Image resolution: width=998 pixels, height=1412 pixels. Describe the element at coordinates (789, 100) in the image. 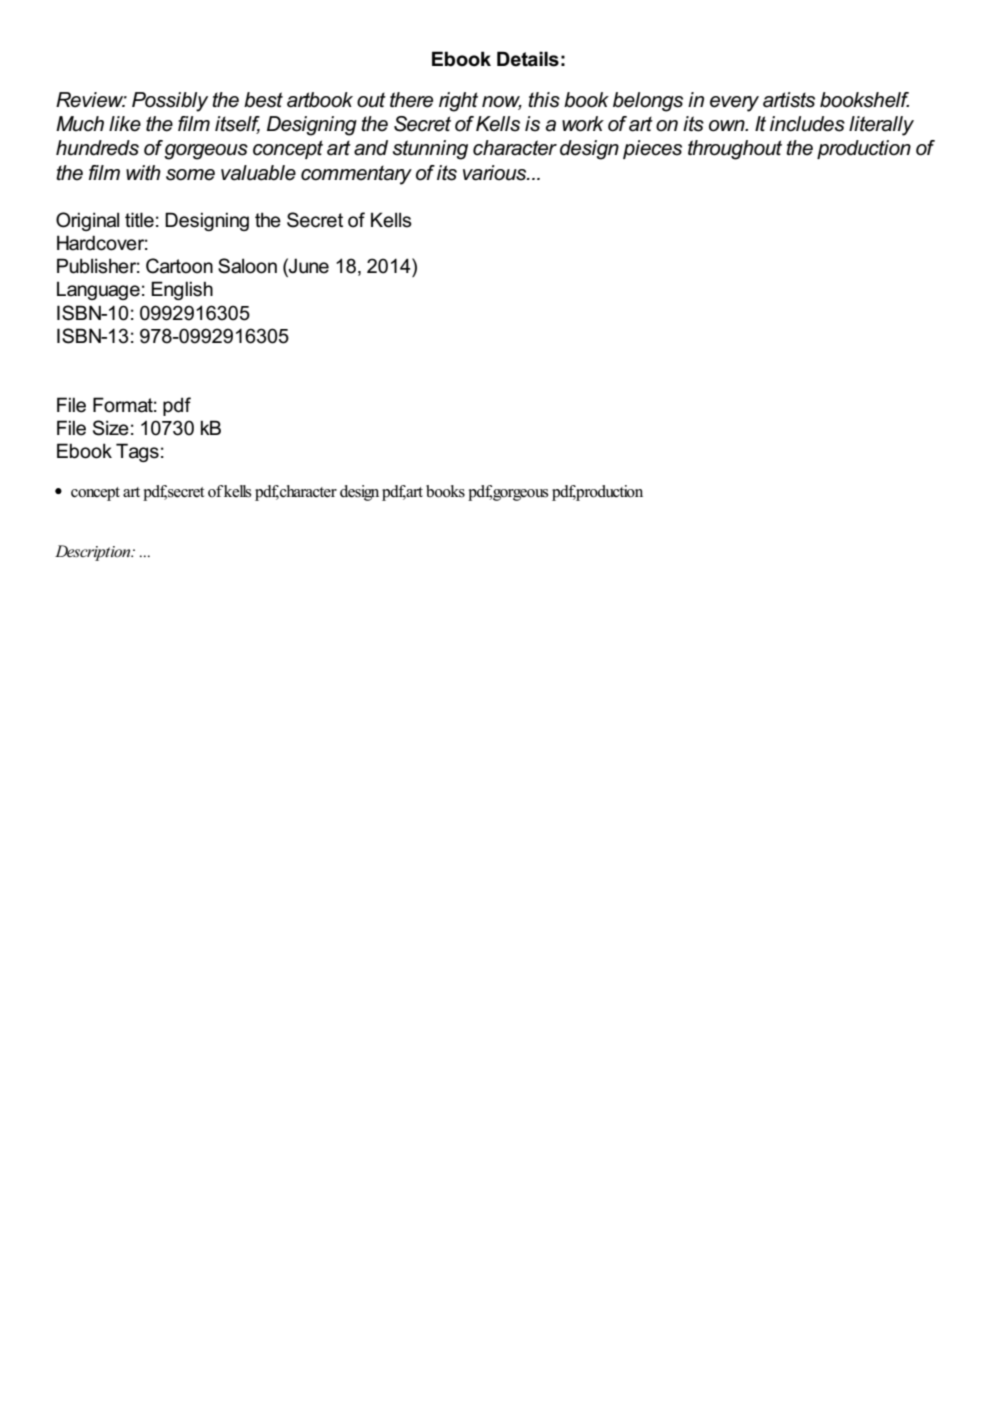

I see `artists` at that location.
